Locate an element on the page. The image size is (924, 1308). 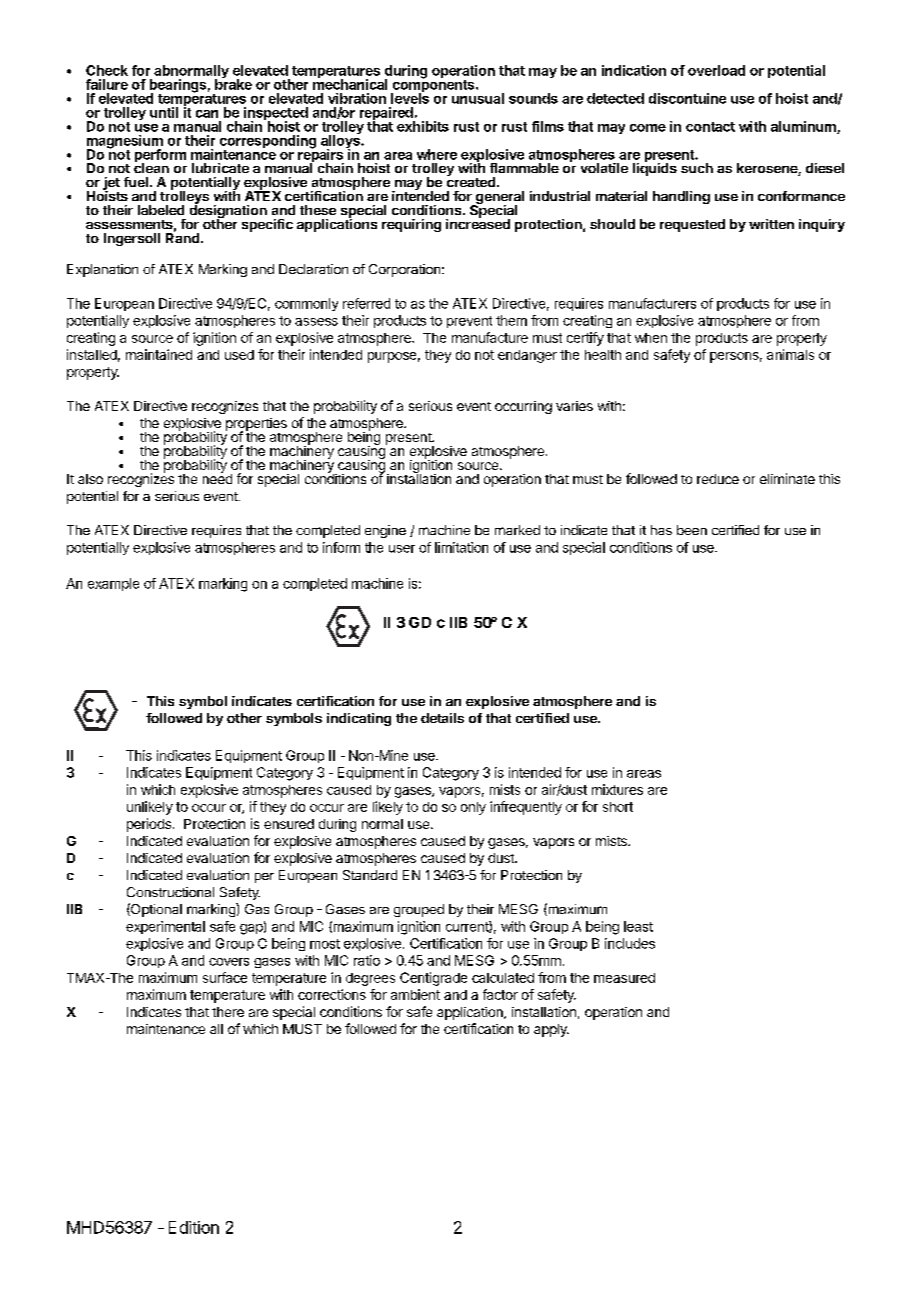
example is located at coordinates (113, 584).
